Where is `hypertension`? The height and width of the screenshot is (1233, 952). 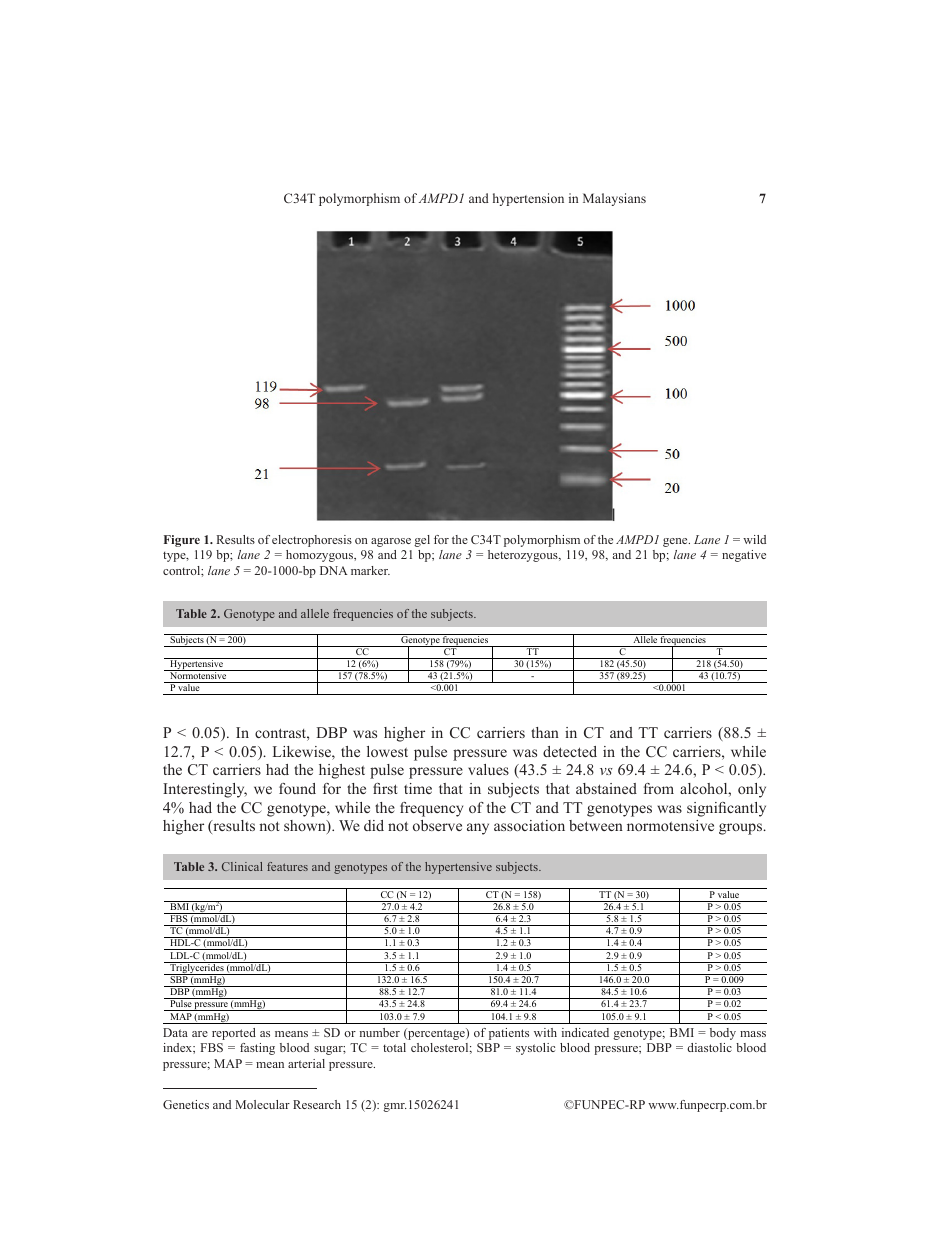
hypertension is located at coordinates (528, 199).
